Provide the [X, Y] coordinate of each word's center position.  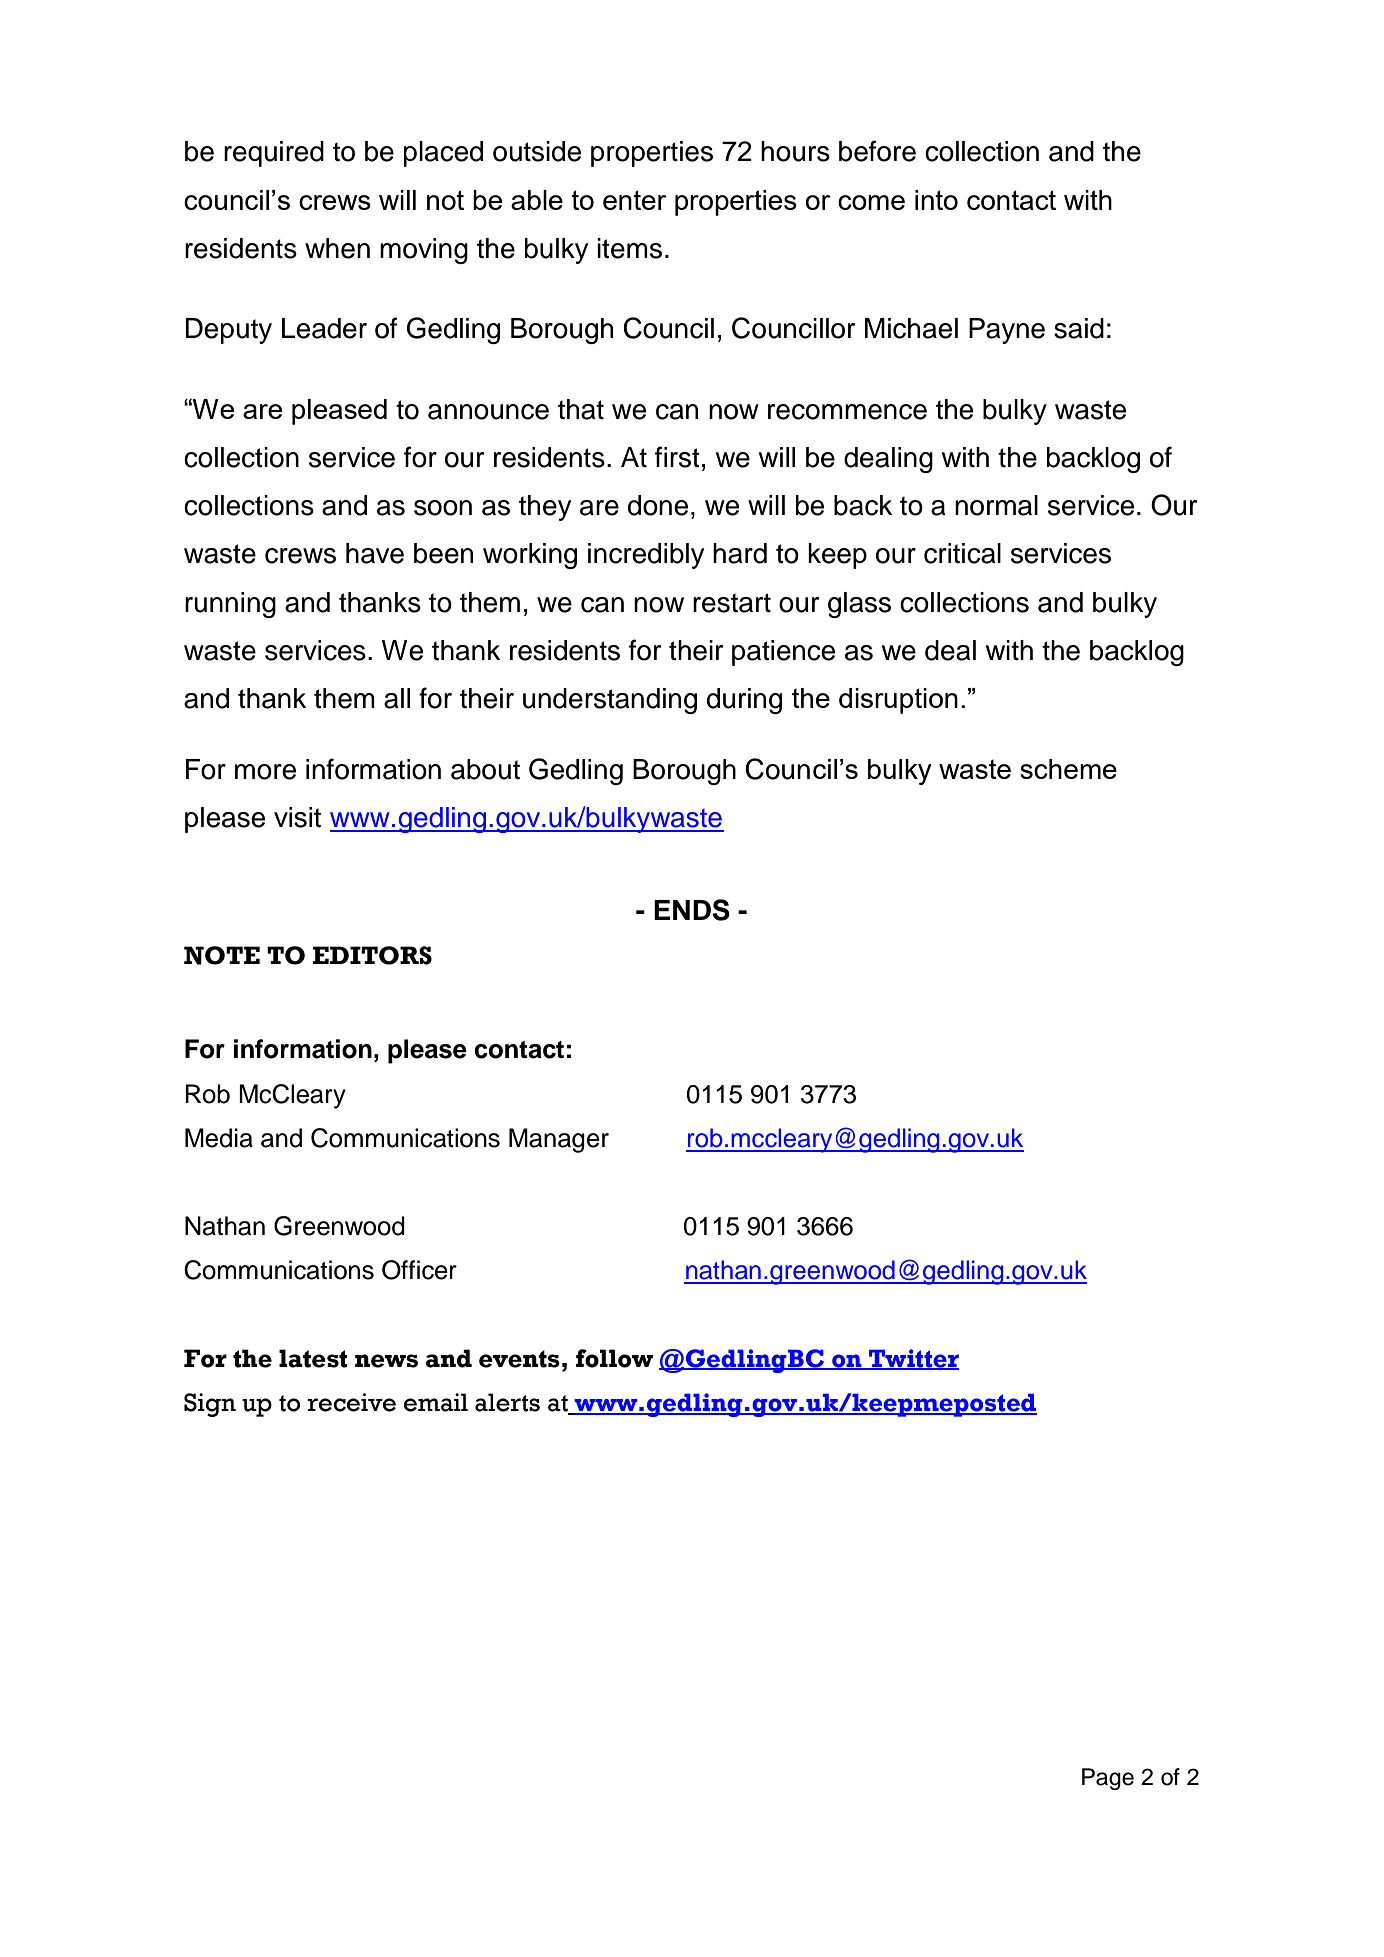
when [337, 248]
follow [614, 1358]
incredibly [646, 556]
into [936, 200]
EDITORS [372, 955]
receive [351, 1402]
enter [635, 200]
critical [962, 553]
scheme [1068, 769]
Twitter [913, 1359]
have [375, 553]
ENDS [692, 910]
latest [313, 1358]
